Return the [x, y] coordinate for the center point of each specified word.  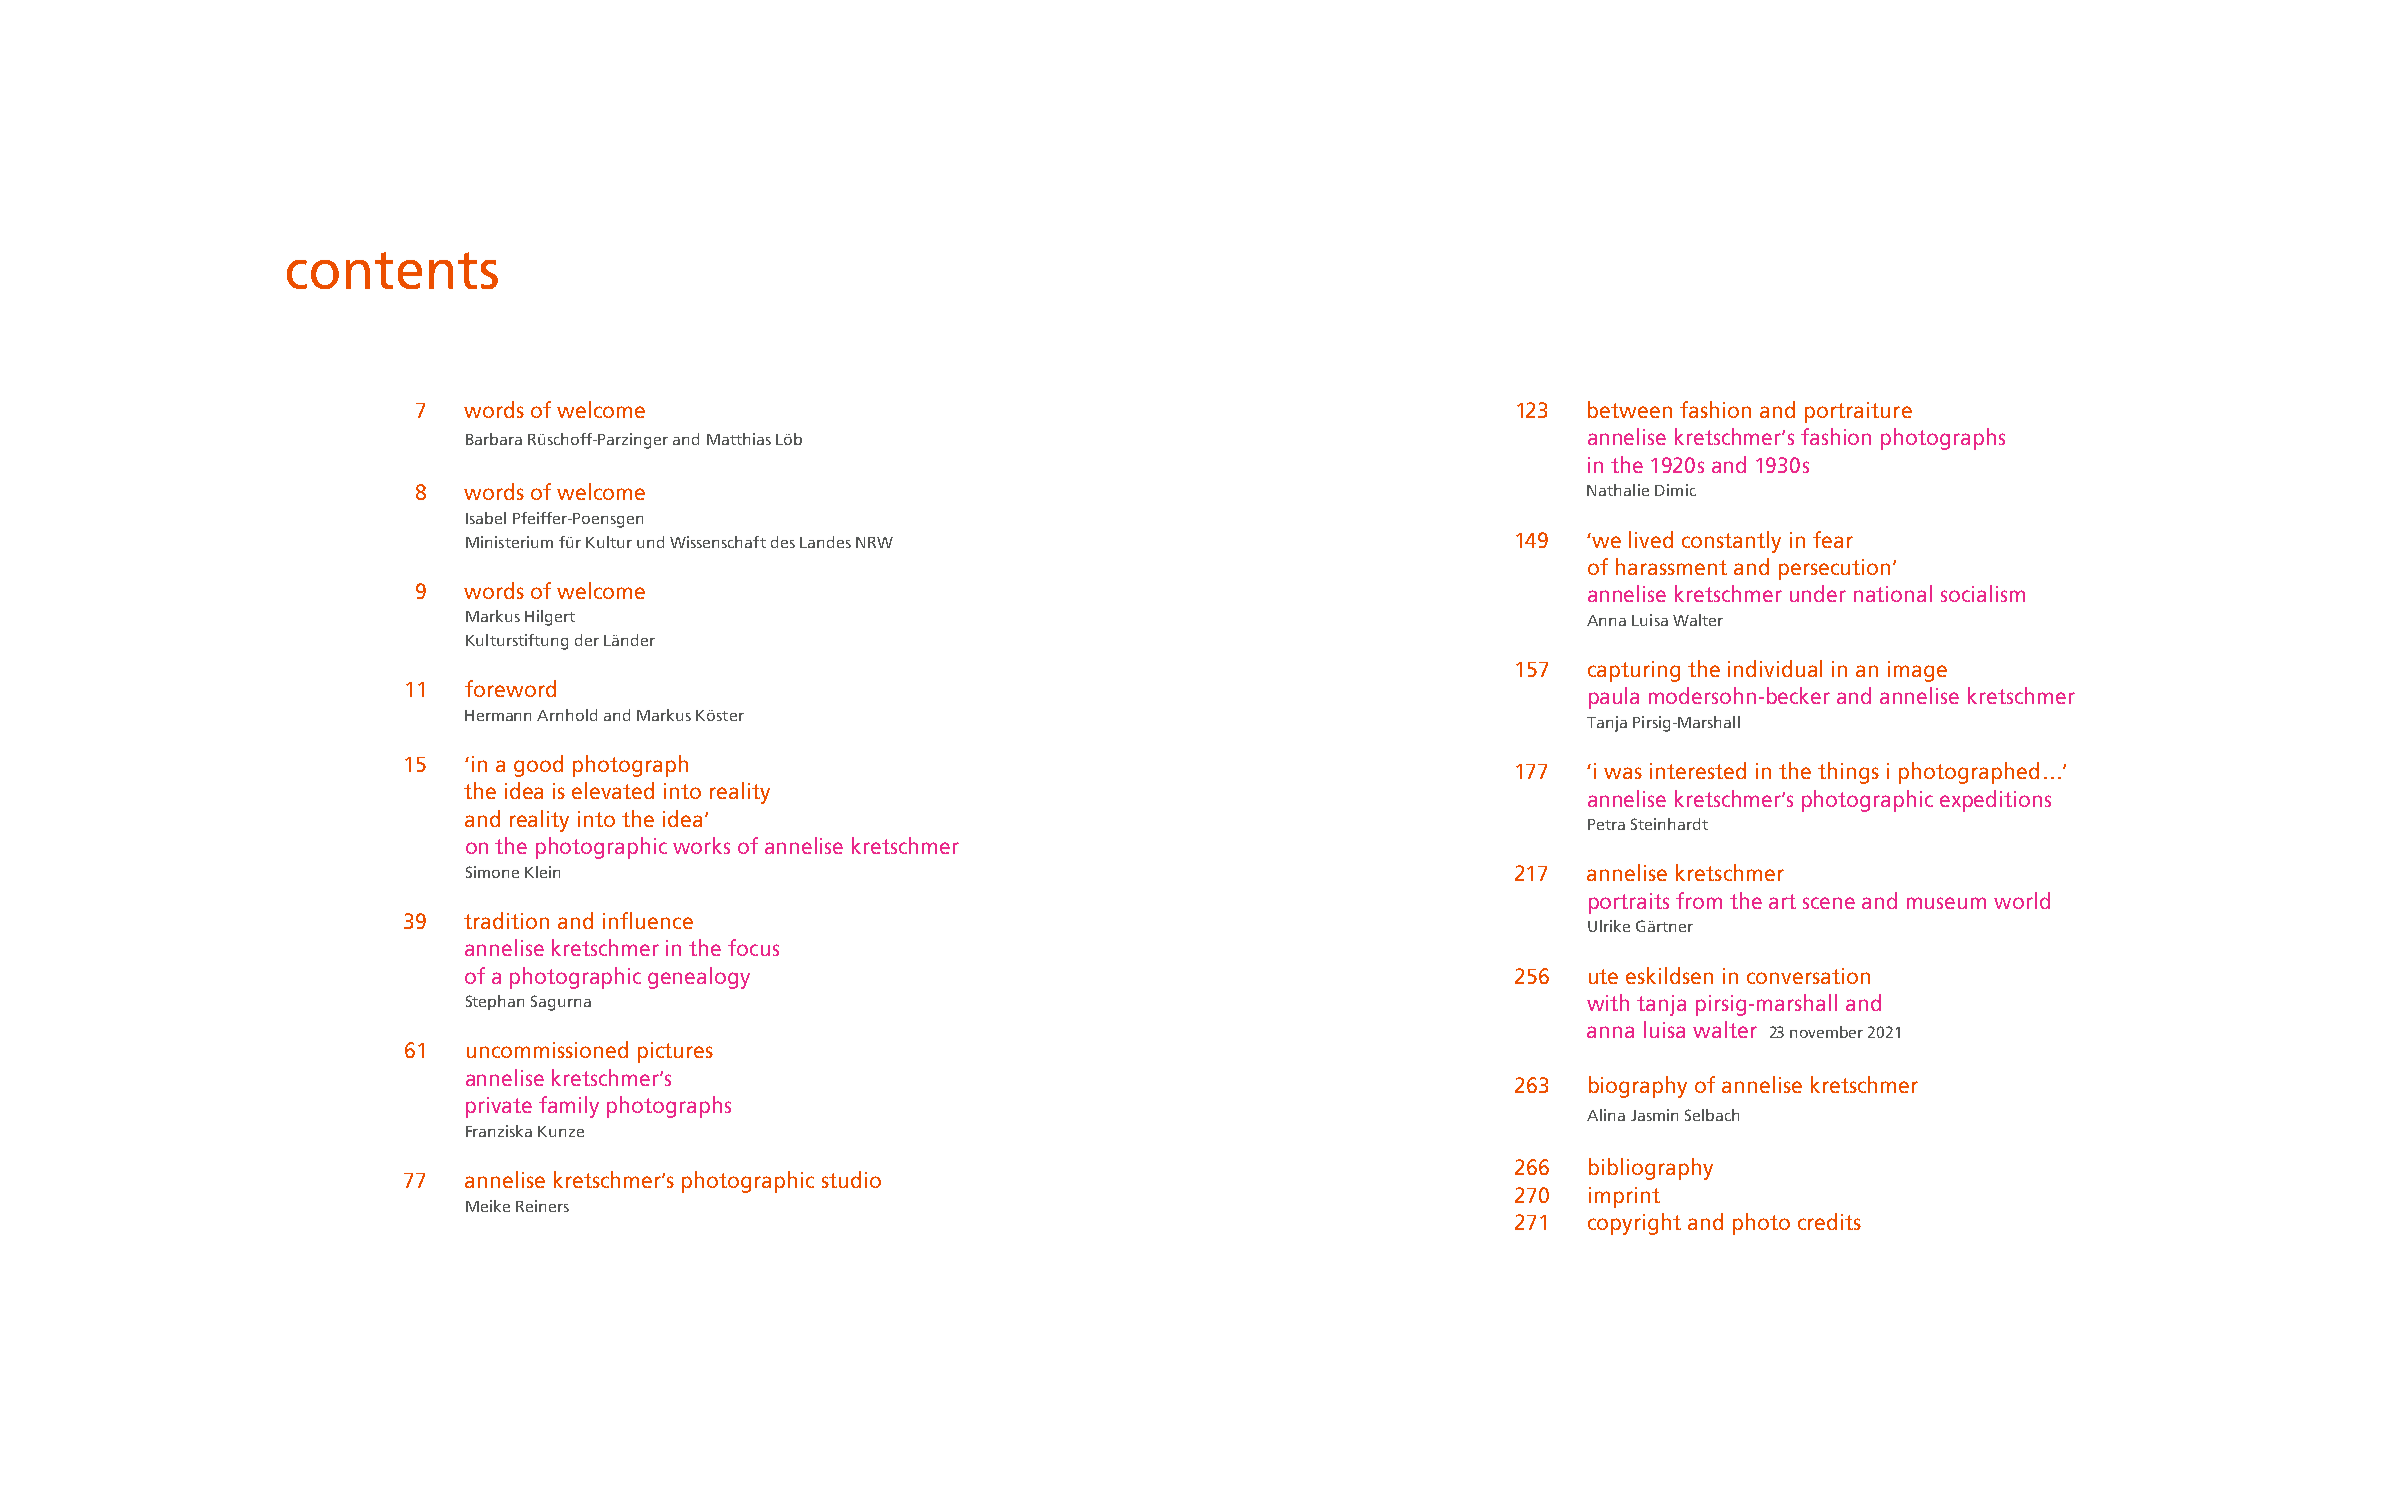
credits [1829, 1221]
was [1623, 773]
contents [392, 270]
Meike [488, 1206]
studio [851, 1179]
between [1630, 409]
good [538, 766]
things [1848, 773]
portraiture [1858, 412]
